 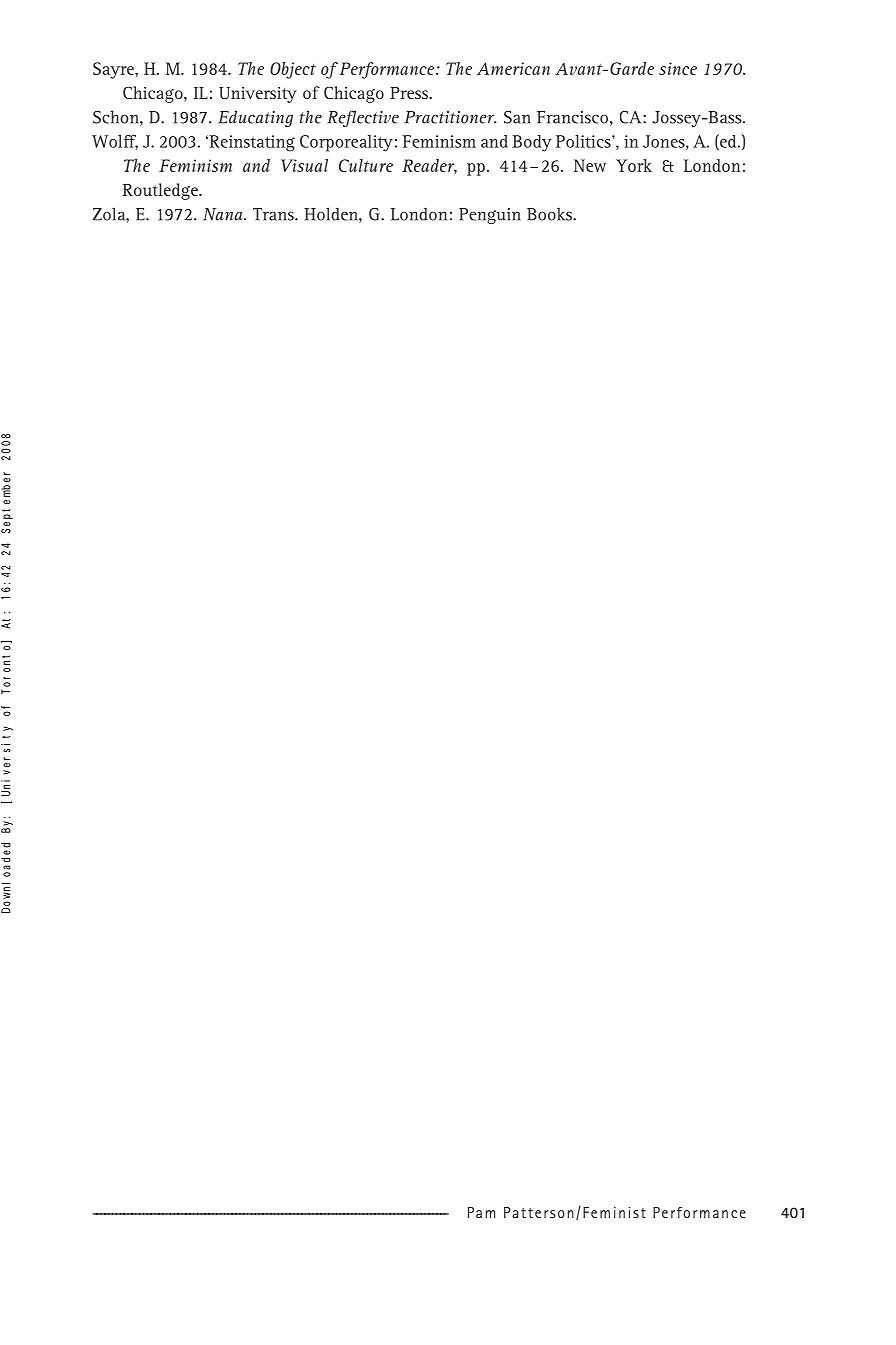 I want to click on Press, so click(x=410, y=93).
